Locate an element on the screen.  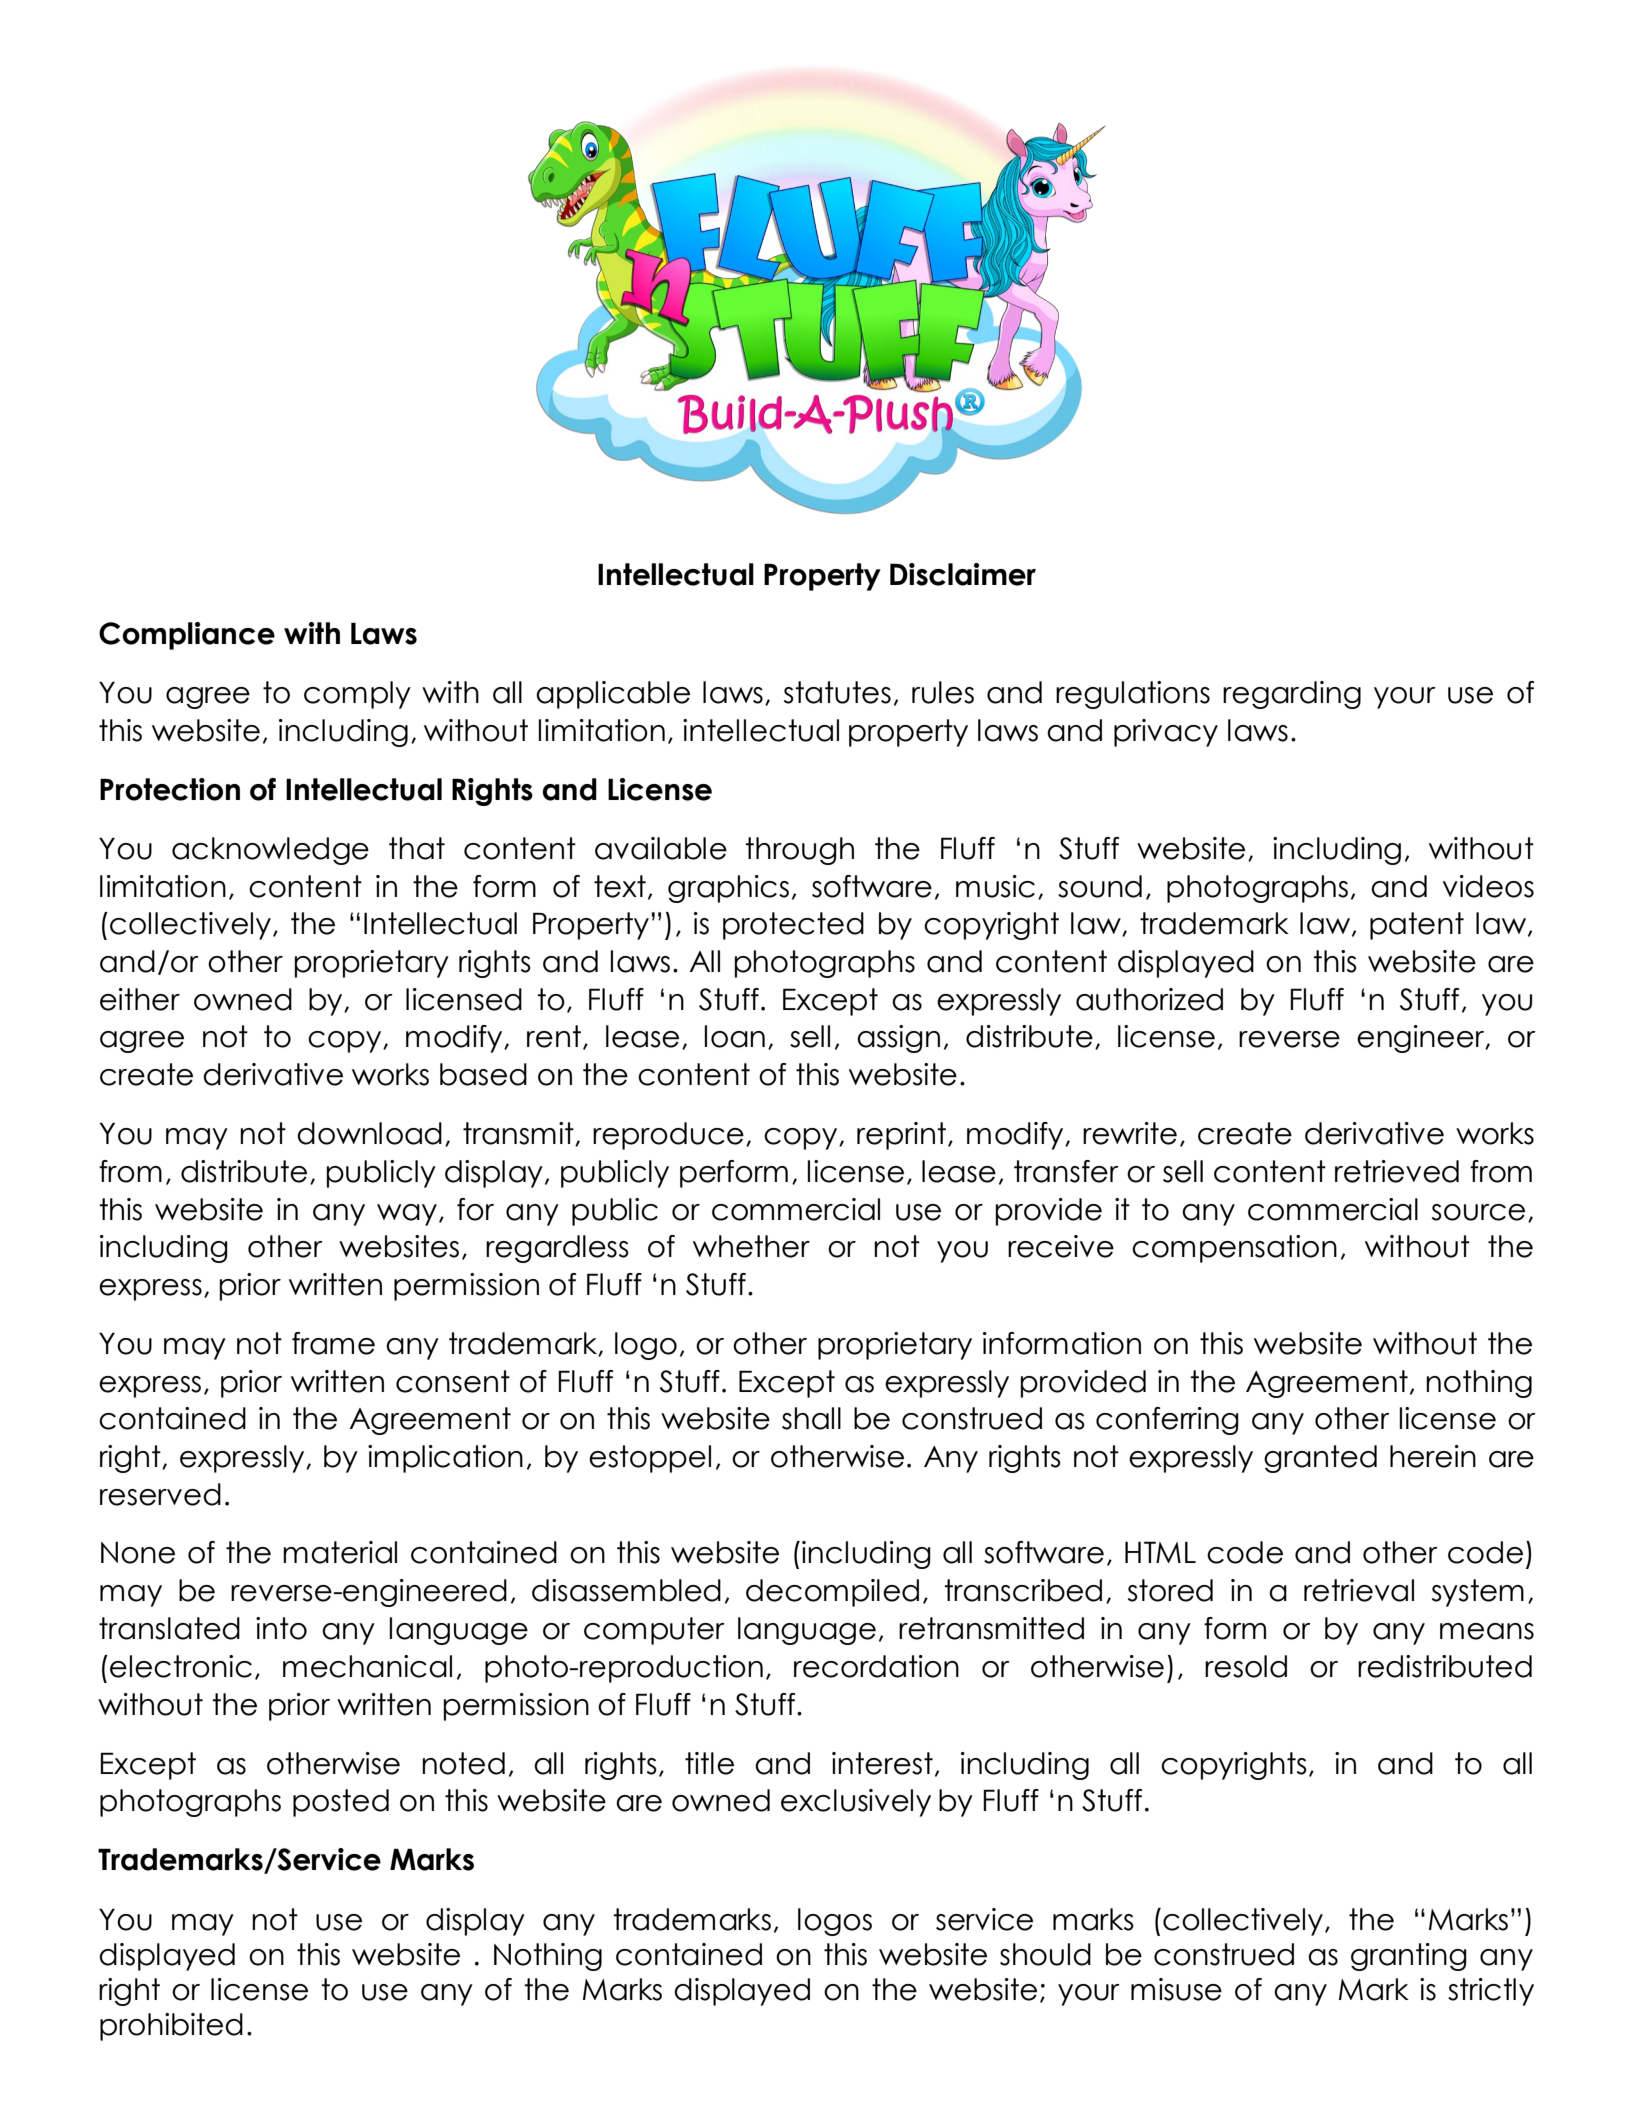
material is located at coordinates (340, 1552).
